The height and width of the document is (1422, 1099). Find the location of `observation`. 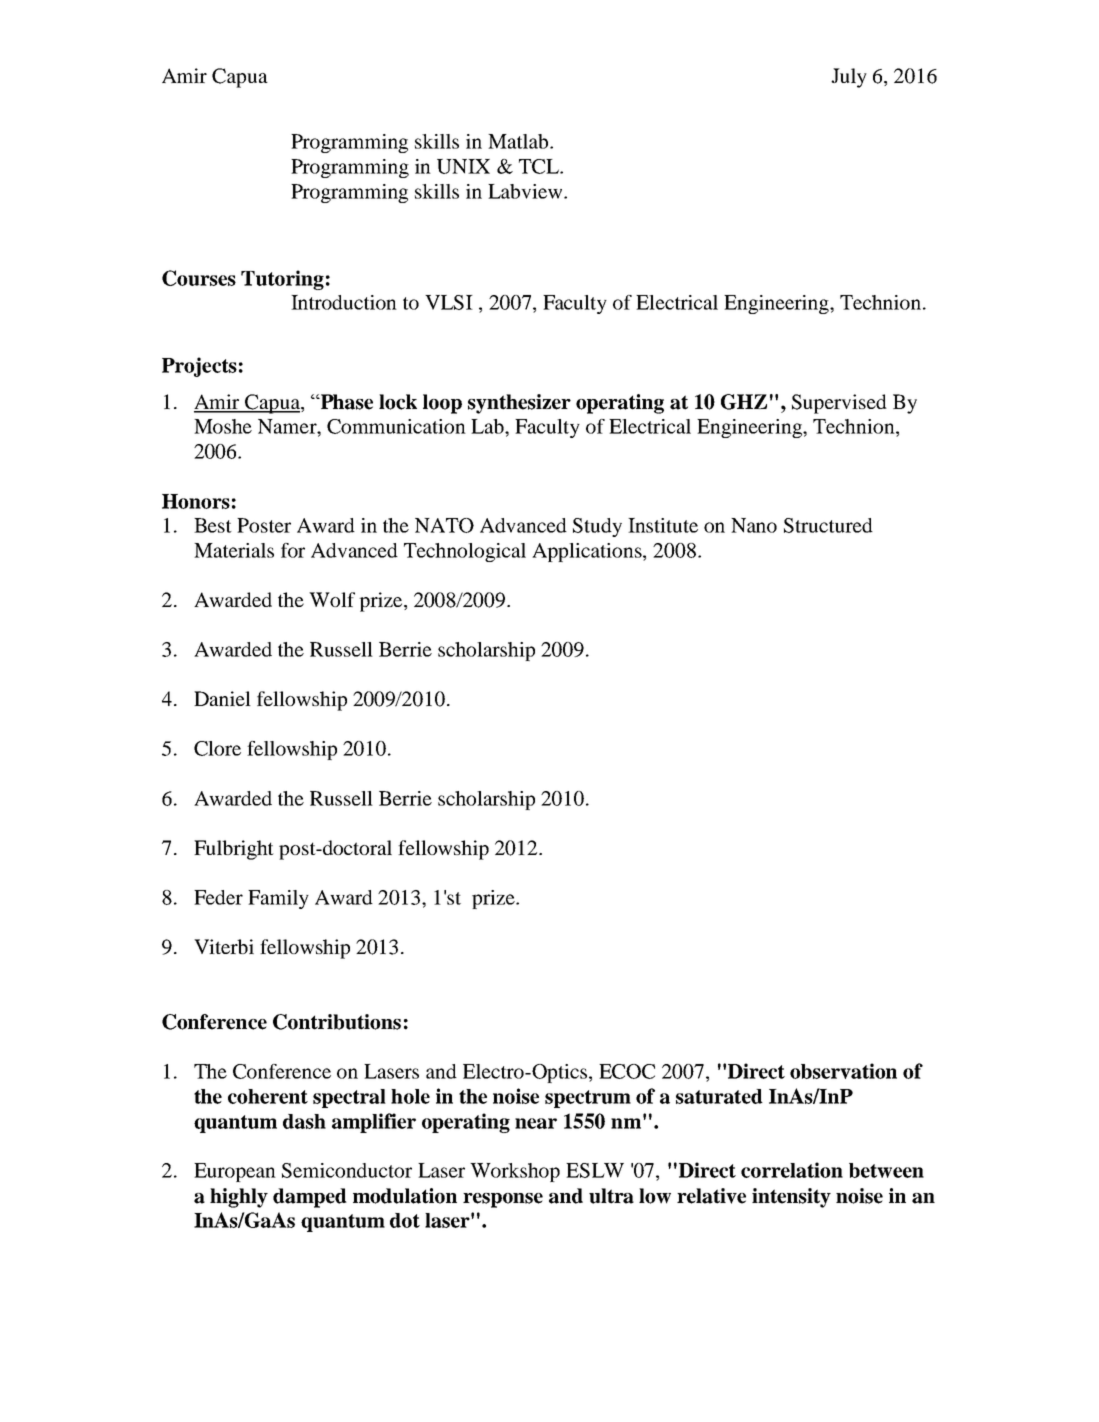

observation is located at coordinates (843, 1071).
